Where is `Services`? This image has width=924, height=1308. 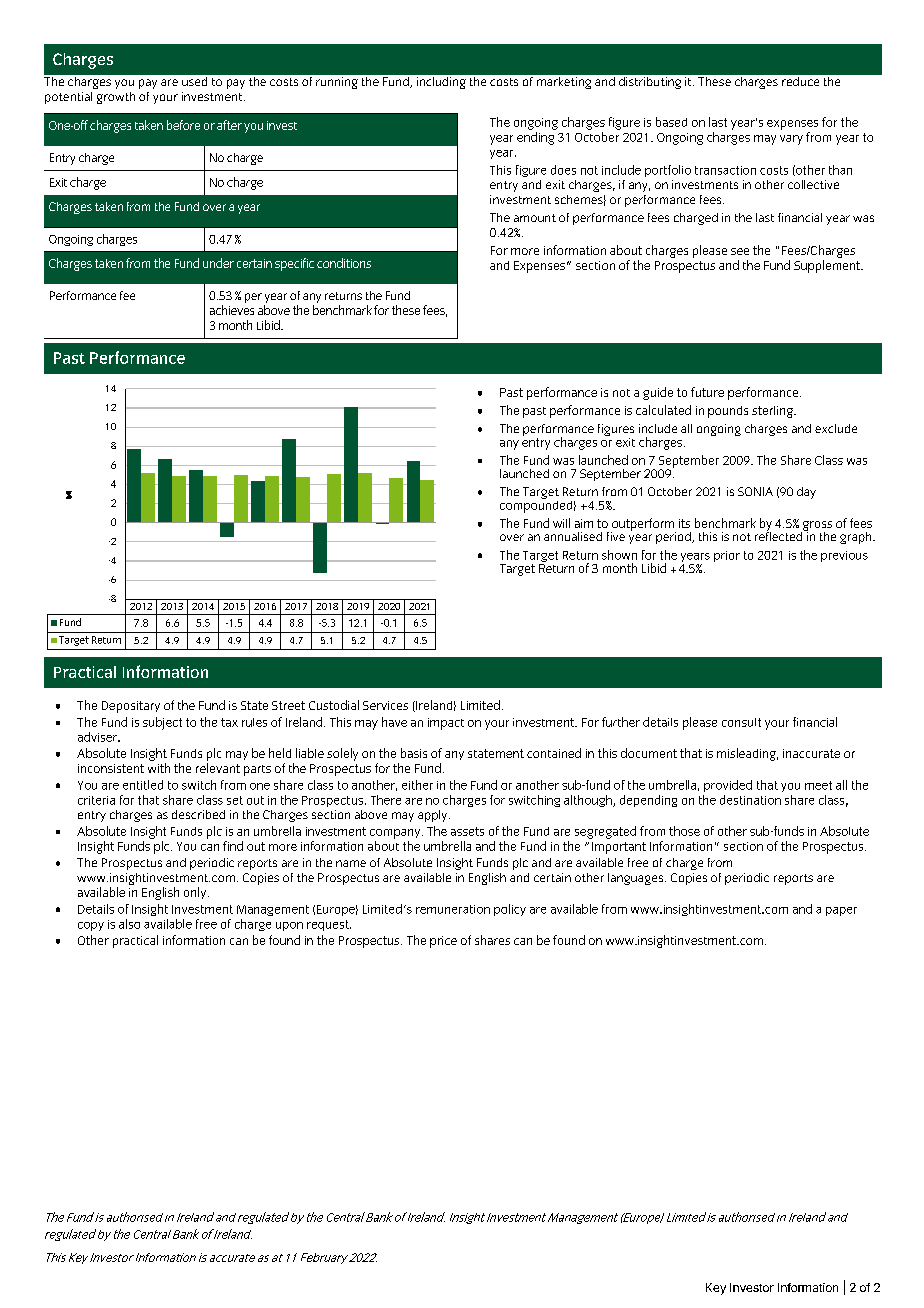
Services is located at coordinates (385, 705).
